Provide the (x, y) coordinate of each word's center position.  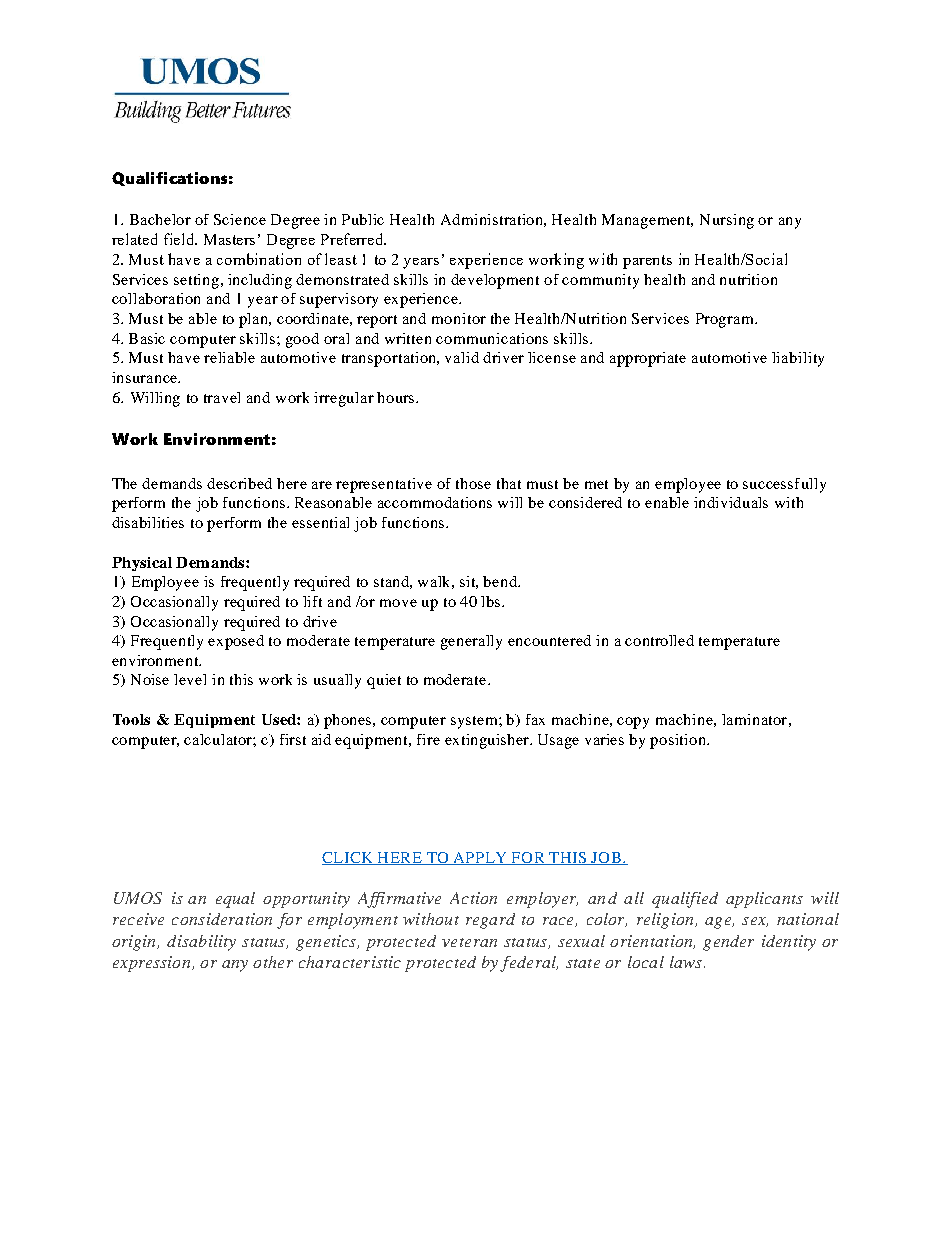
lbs (492, 601)
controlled (659, 640)
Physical (142, 564)
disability (201, 943)
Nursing (727, 221)
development (495, 281)
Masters (229, 239)
